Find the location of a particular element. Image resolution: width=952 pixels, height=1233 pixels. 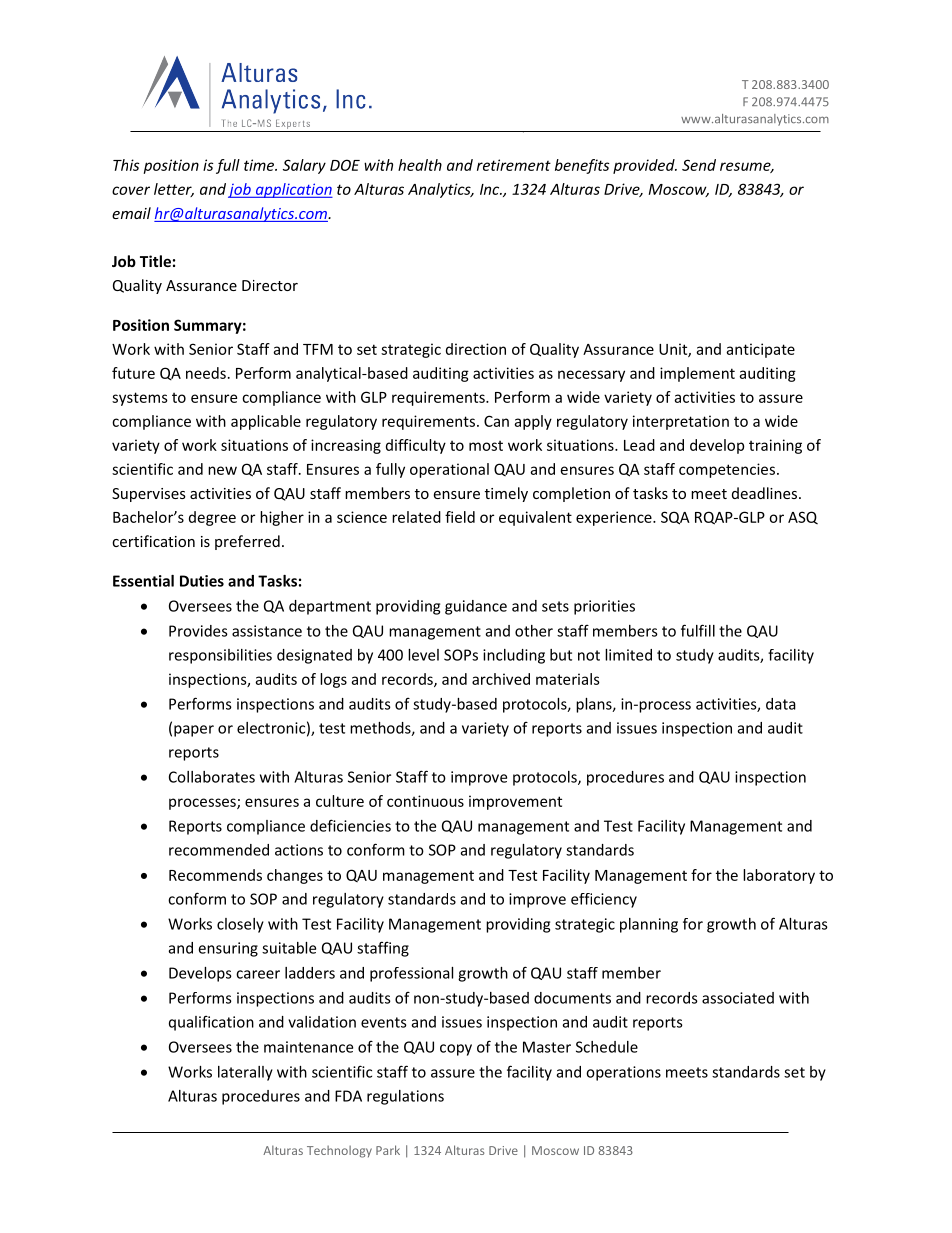

degree is located at coordinates (212, 518).
